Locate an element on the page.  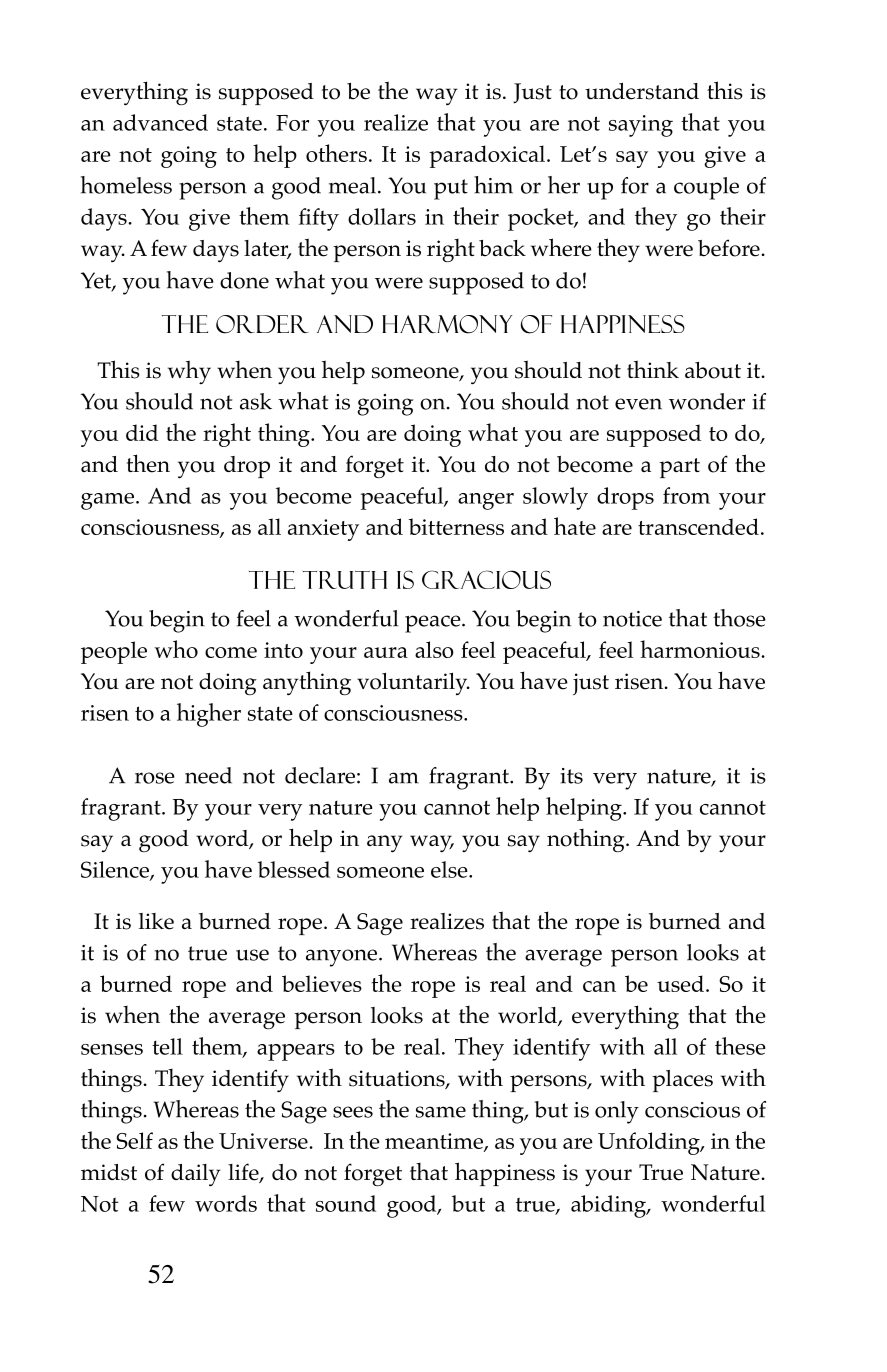
bitterness is located at coordinates (456, 526).
